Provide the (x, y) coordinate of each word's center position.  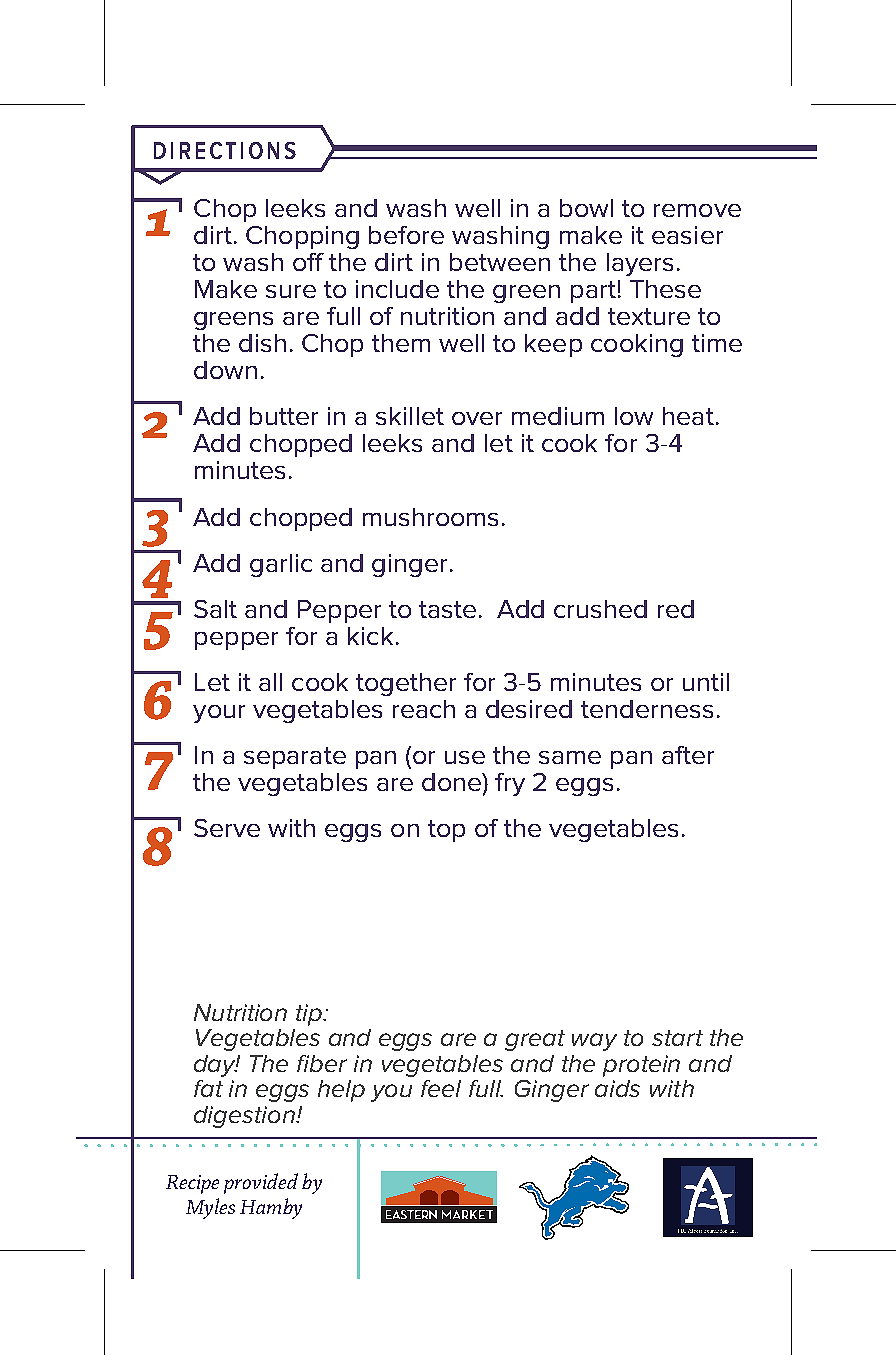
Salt (215, 609)
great (535, 1040)
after (688, 755)
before (406, 235)
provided (261, 1183)
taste (447, 609)
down (225, 370)
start (677, 1038)
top (446, 831)
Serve (227, 828)
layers (640, 264)
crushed (600, 609)
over (477, 418)
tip (310, 1015)
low (634, 416)
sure (291, 291)
